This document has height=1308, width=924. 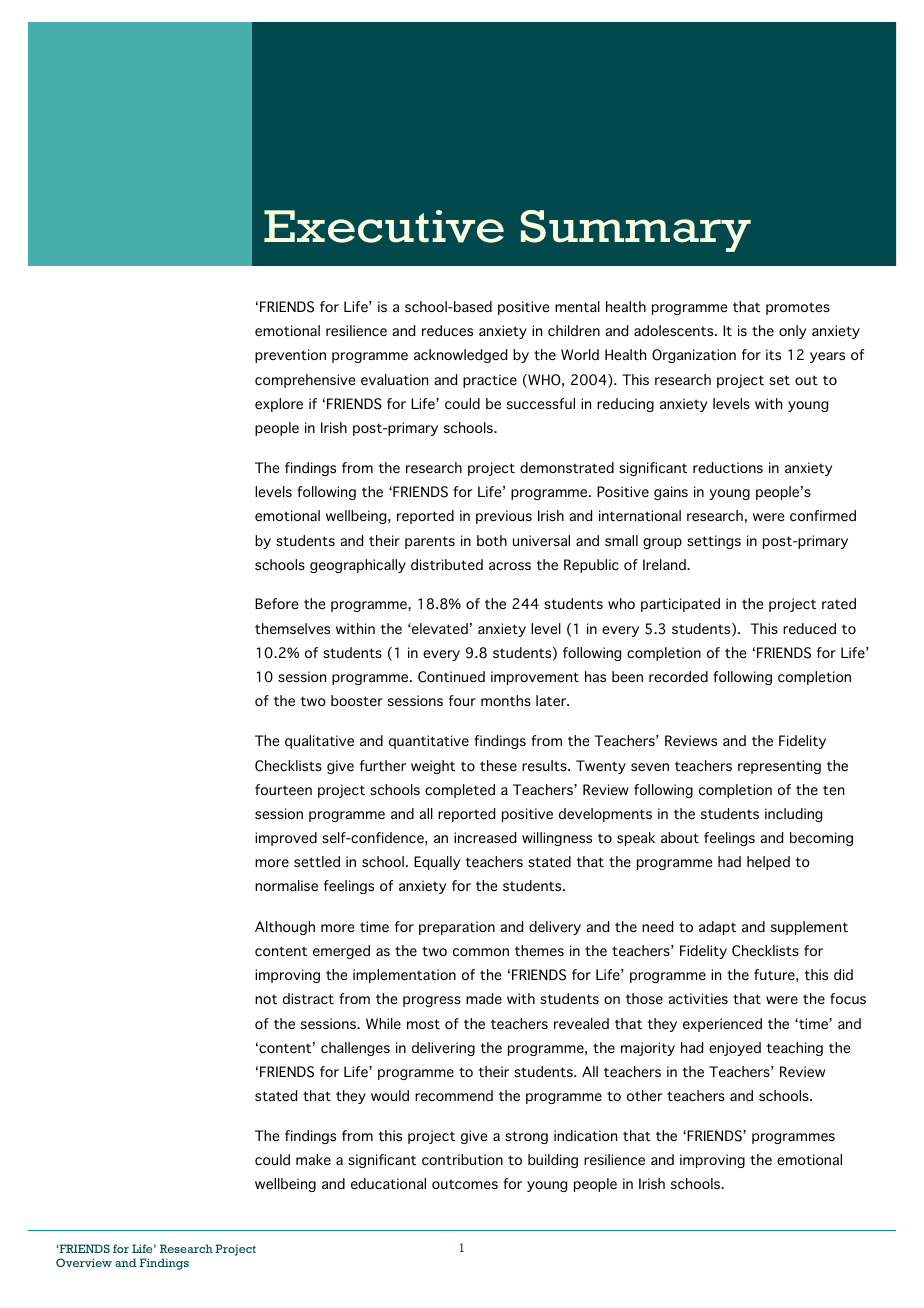 What do you see at coordinates (290, 356) in the document?
I see `prevention` at bounding box center [290, 356].
